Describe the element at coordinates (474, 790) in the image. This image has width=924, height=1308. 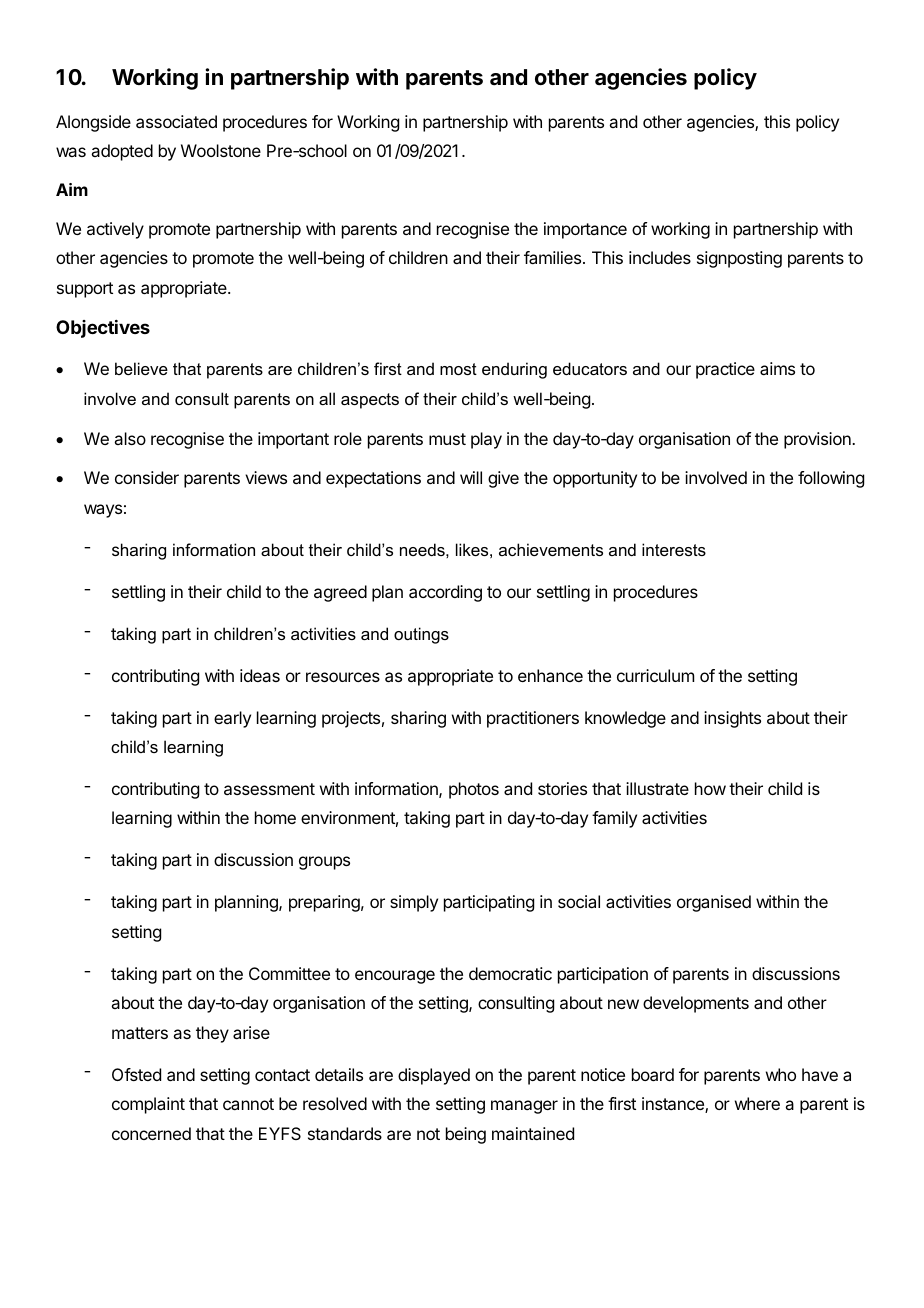
I see `photos` at that location.
